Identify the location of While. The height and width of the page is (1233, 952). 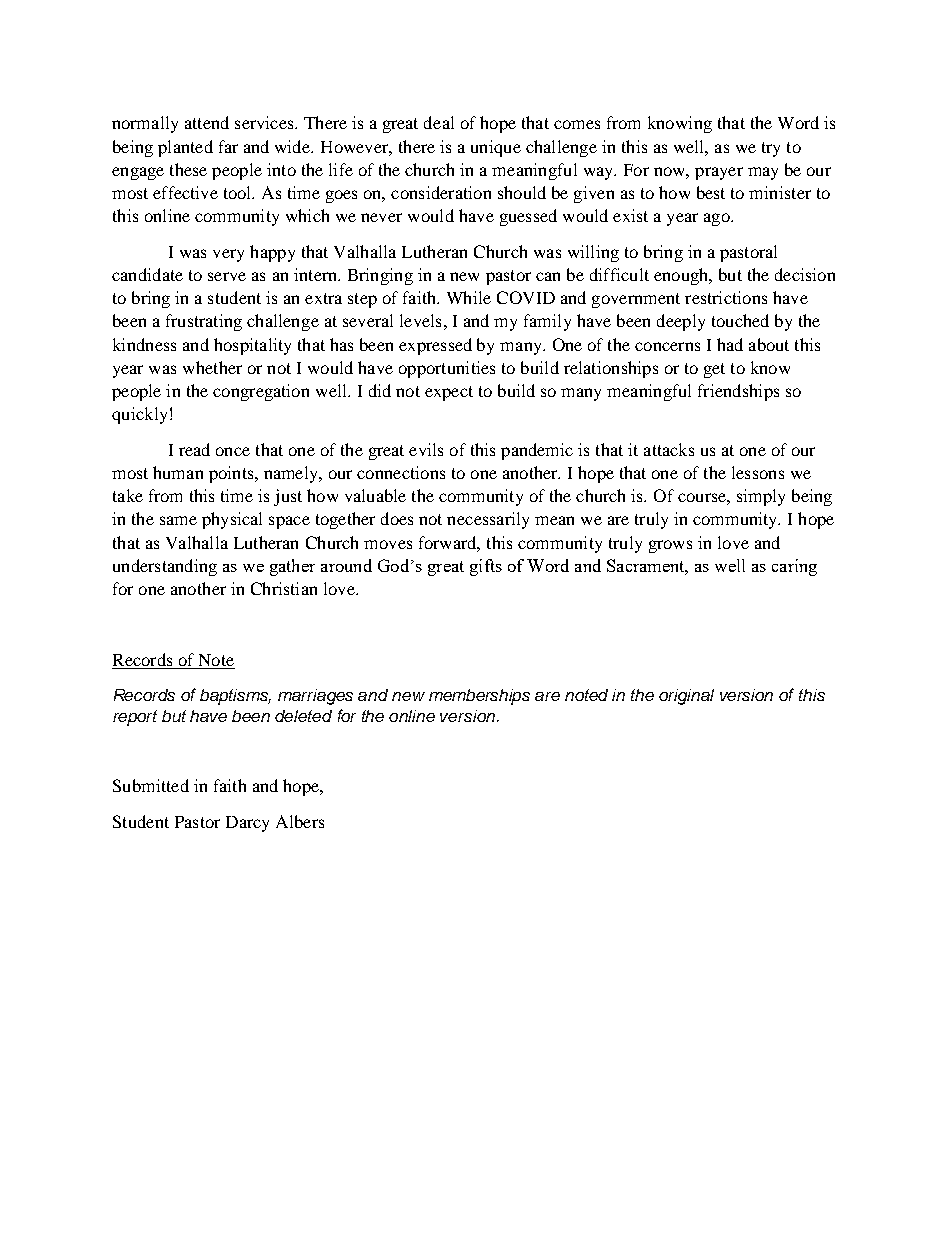
(469, 297).
